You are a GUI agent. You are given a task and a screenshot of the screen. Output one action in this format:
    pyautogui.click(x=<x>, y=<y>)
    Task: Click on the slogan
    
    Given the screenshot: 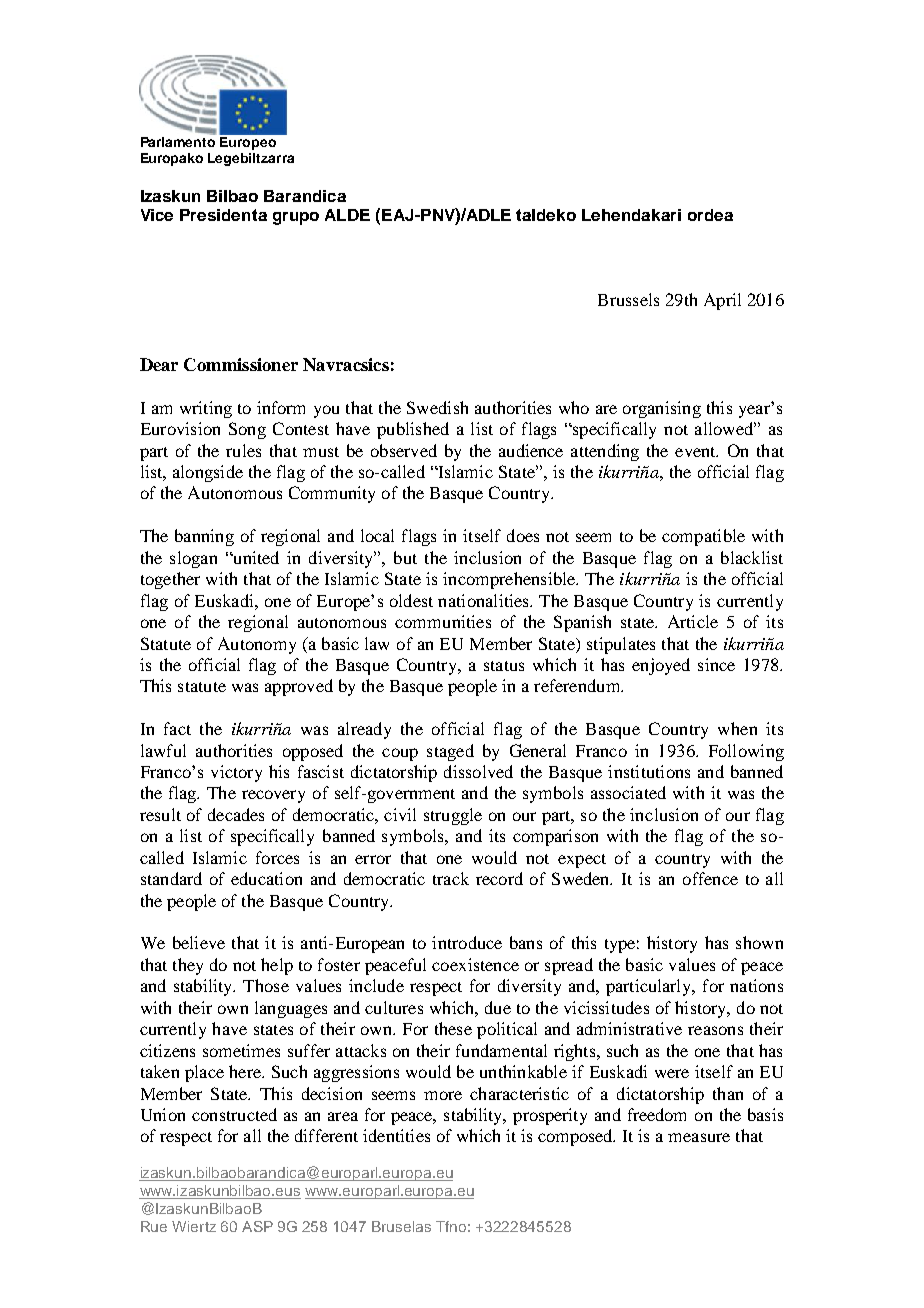 What is the action you would take?
    pyautogui.click(x=193, y=559)
